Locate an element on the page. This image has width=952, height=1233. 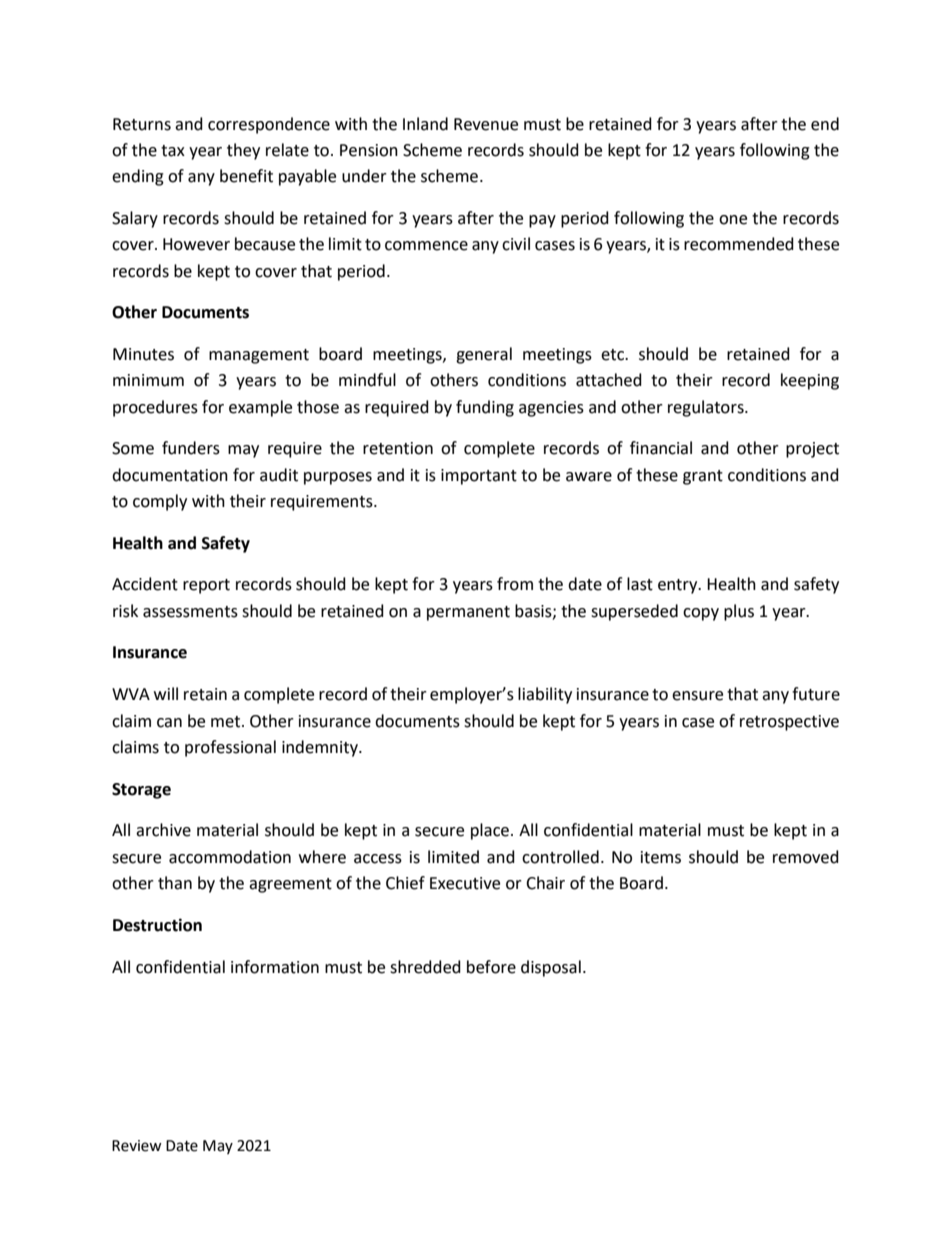
Review is located at coordinates (137, 1146).
